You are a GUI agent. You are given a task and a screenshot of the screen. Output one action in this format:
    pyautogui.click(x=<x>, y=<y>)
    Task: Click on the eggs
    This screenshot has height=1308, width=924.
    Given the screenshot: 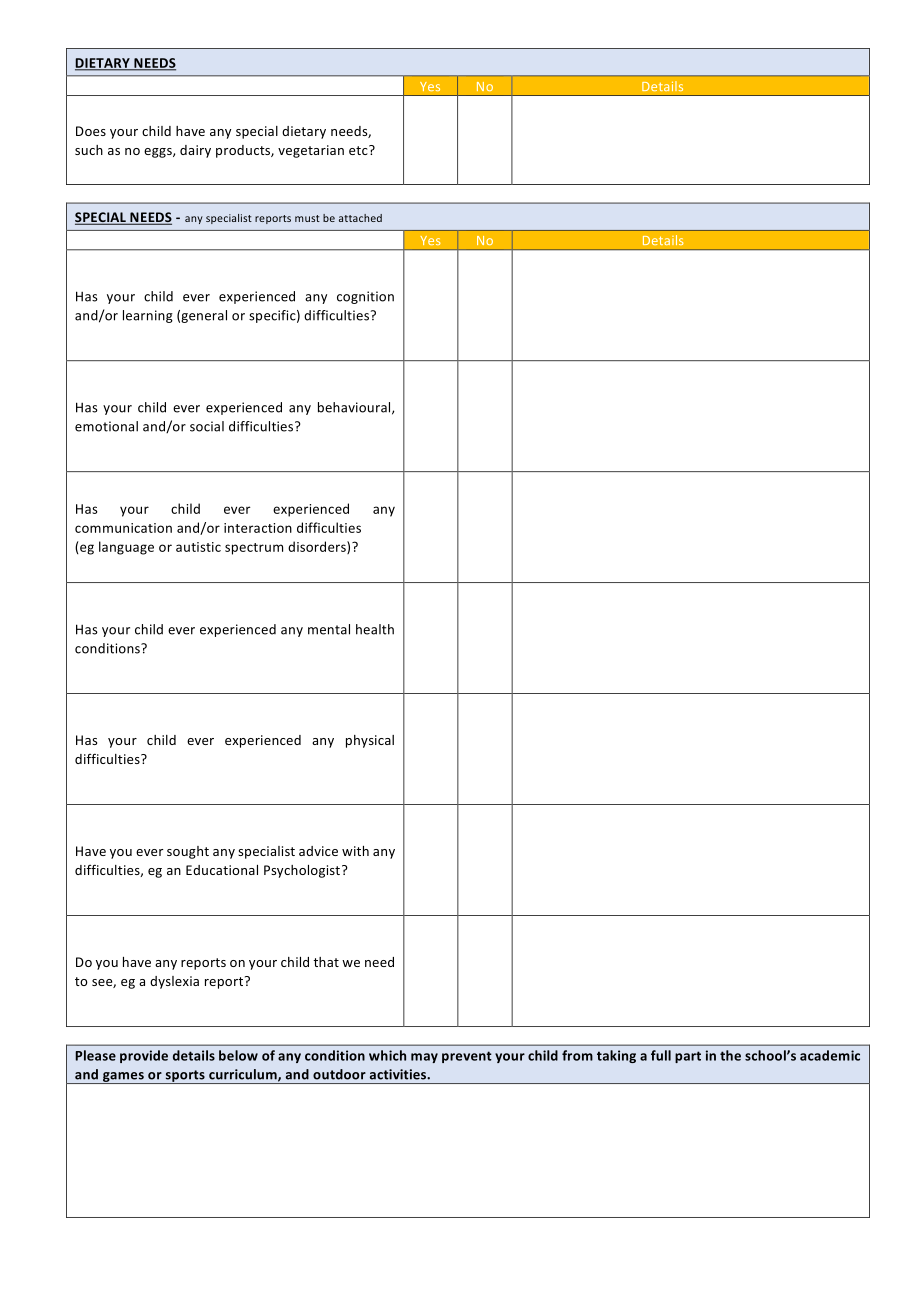 What is the action you would take?
    pyautogui.click(x=159, y=153)
